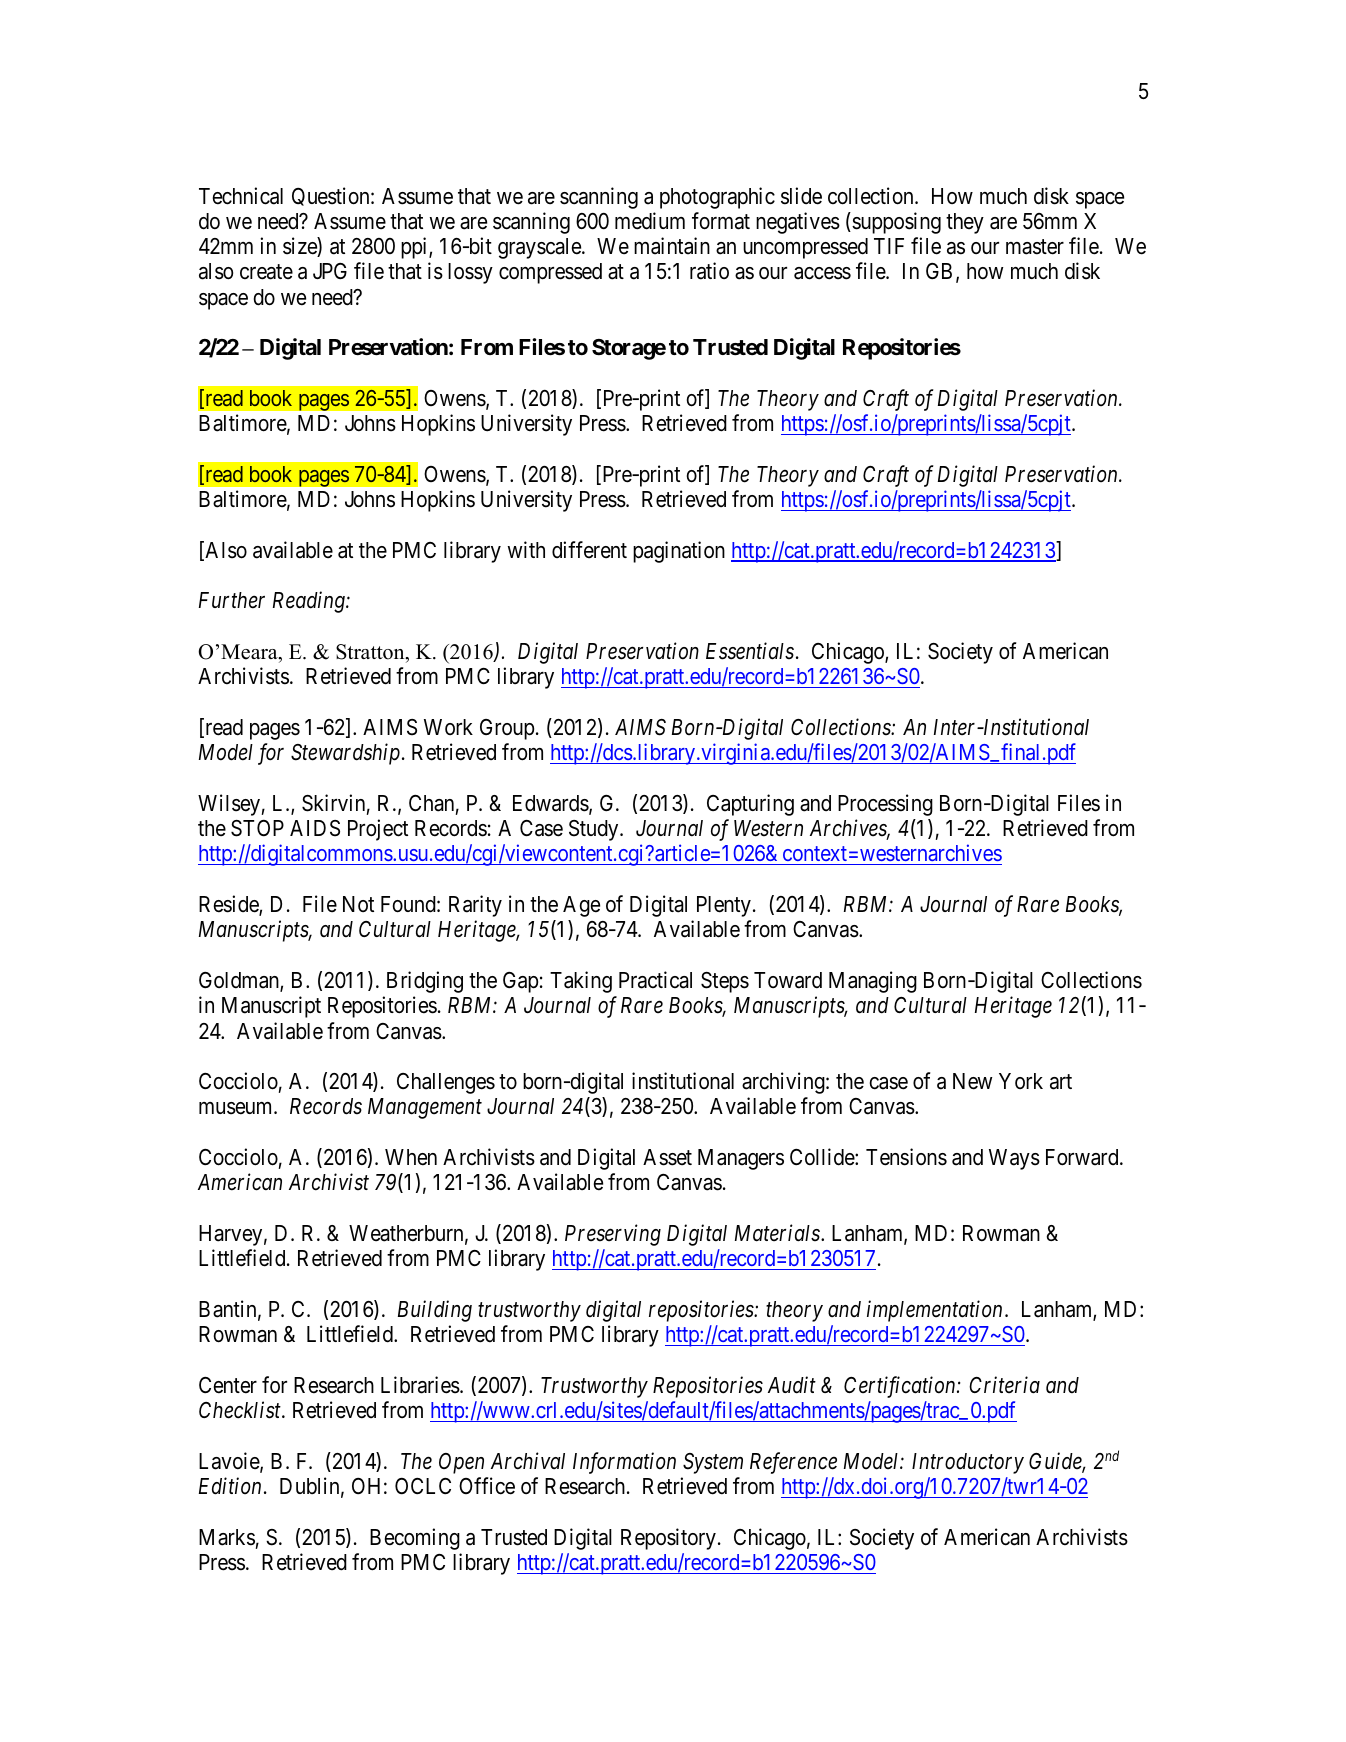 The image size is (1346, 1742). Describe the element at coordinates (423, 1486) in the screenshot. I see `OCLC` at that location.
